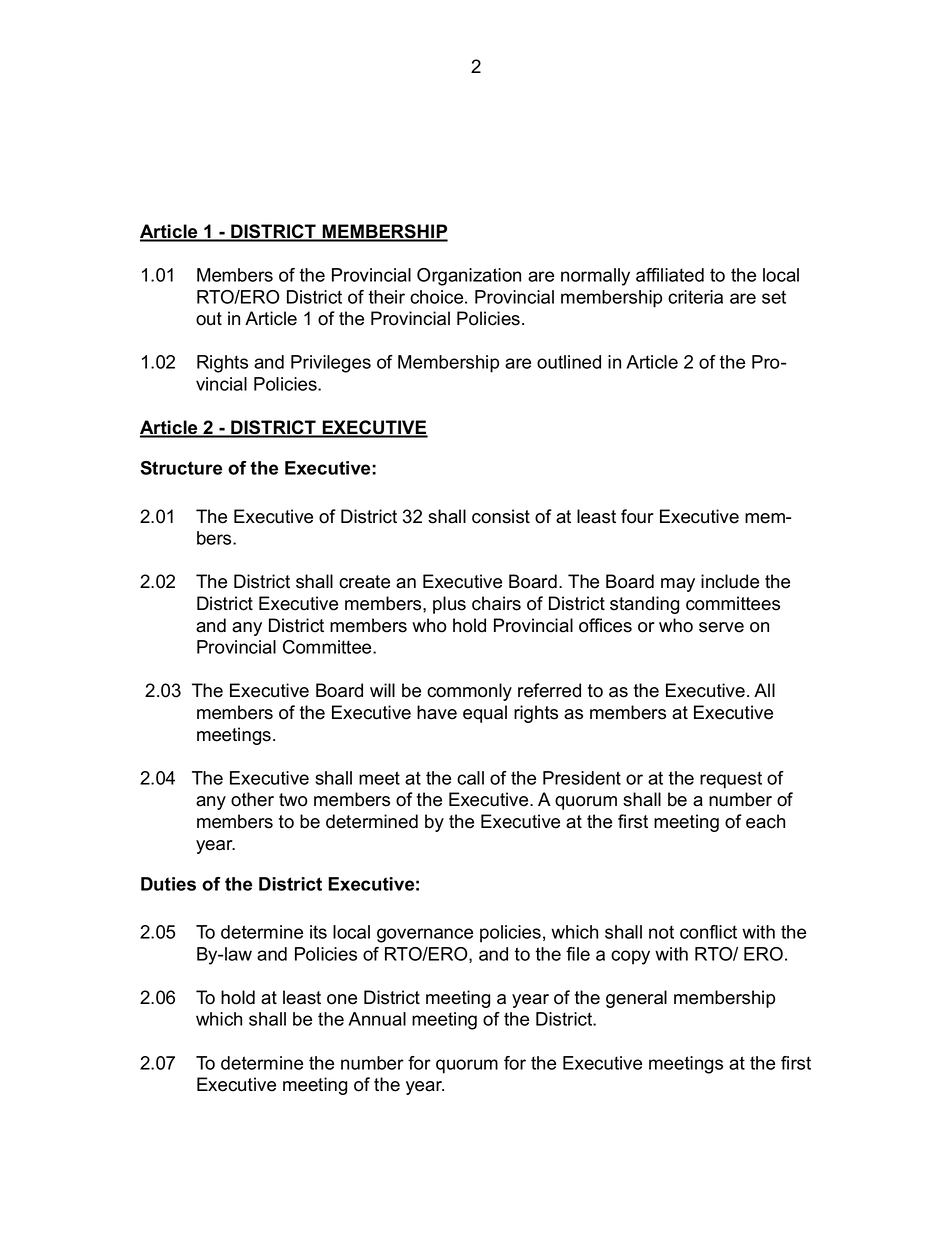 This screenshot has width=952, height=1233. Describe the element at coordinates (449, 605) in the screenshot. I see `plus` at that location.
